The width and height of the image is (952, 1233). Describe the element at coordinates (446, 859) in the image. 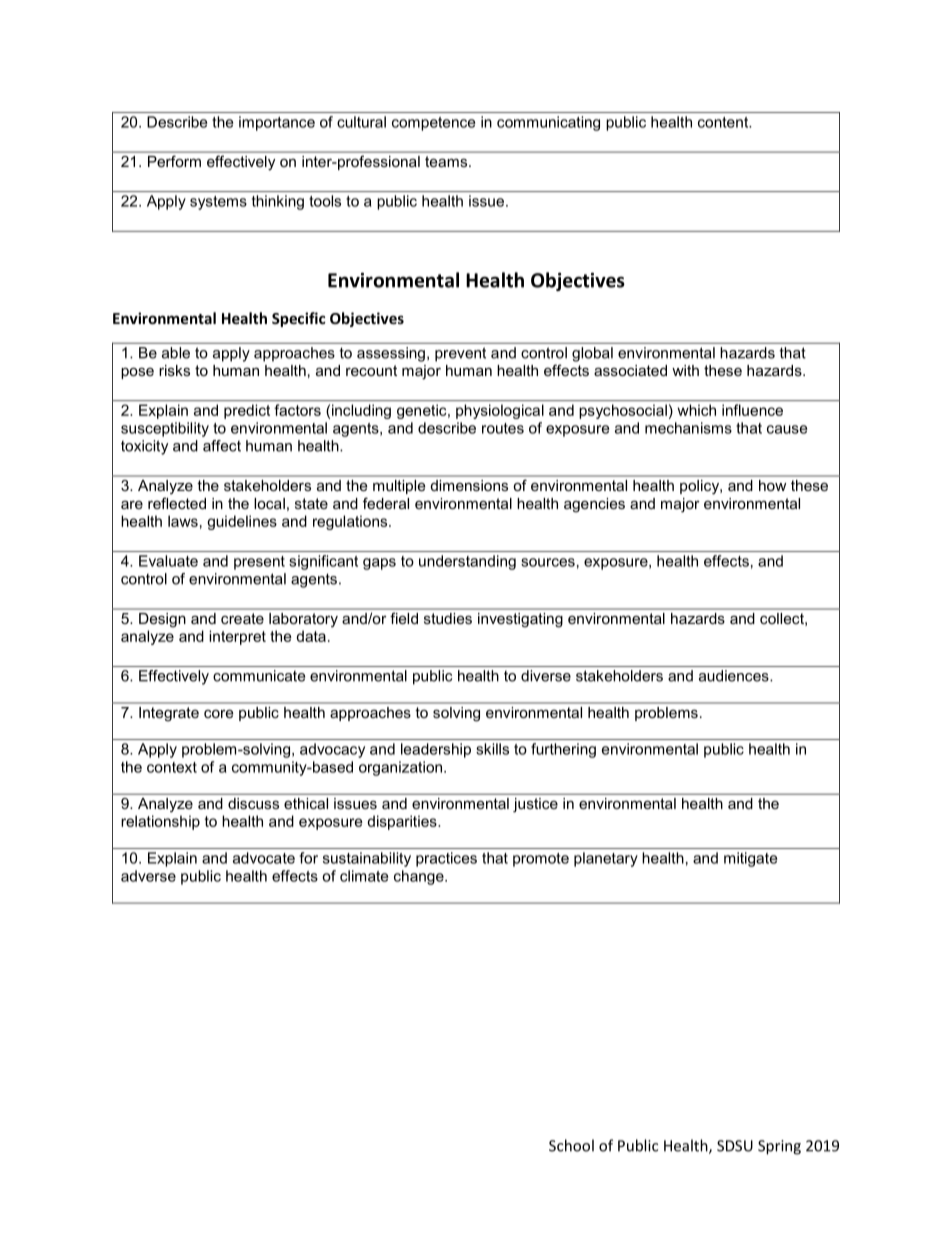

I see `practices` at that location.
